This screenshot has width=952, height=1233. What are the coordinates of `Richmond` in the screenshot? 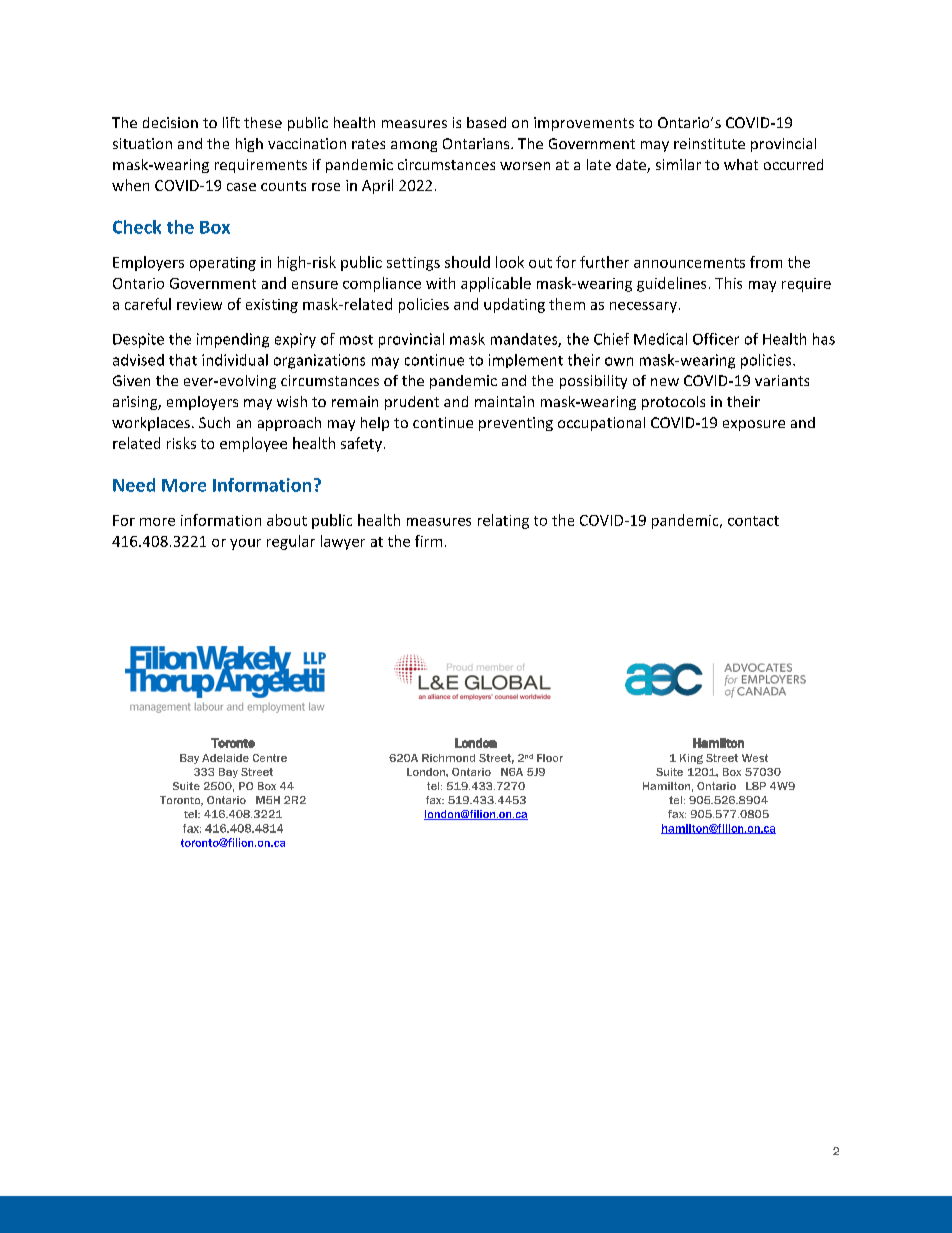 It's located at (448, 758).
